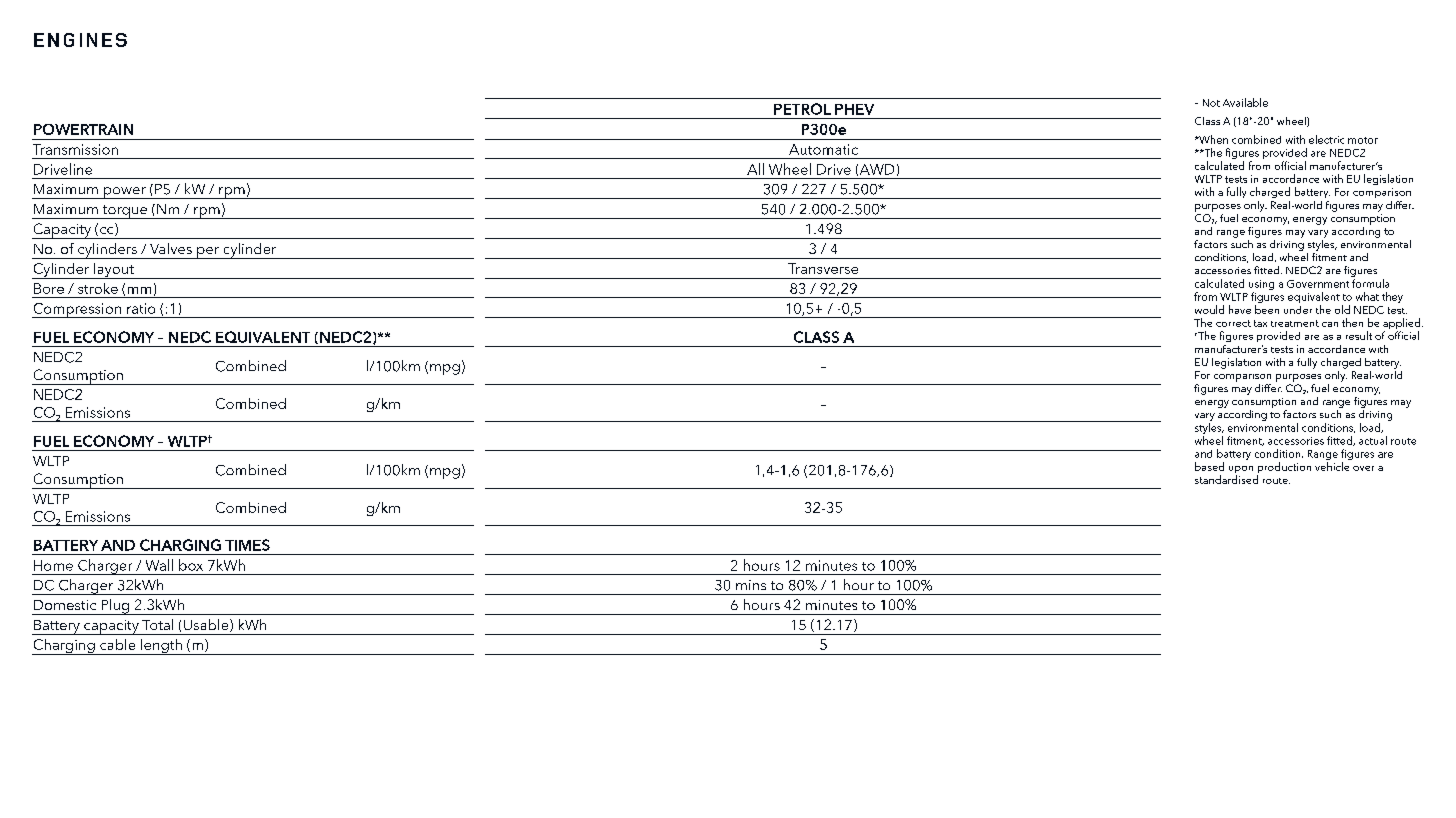  I want to click on length, so click(161, 647).
